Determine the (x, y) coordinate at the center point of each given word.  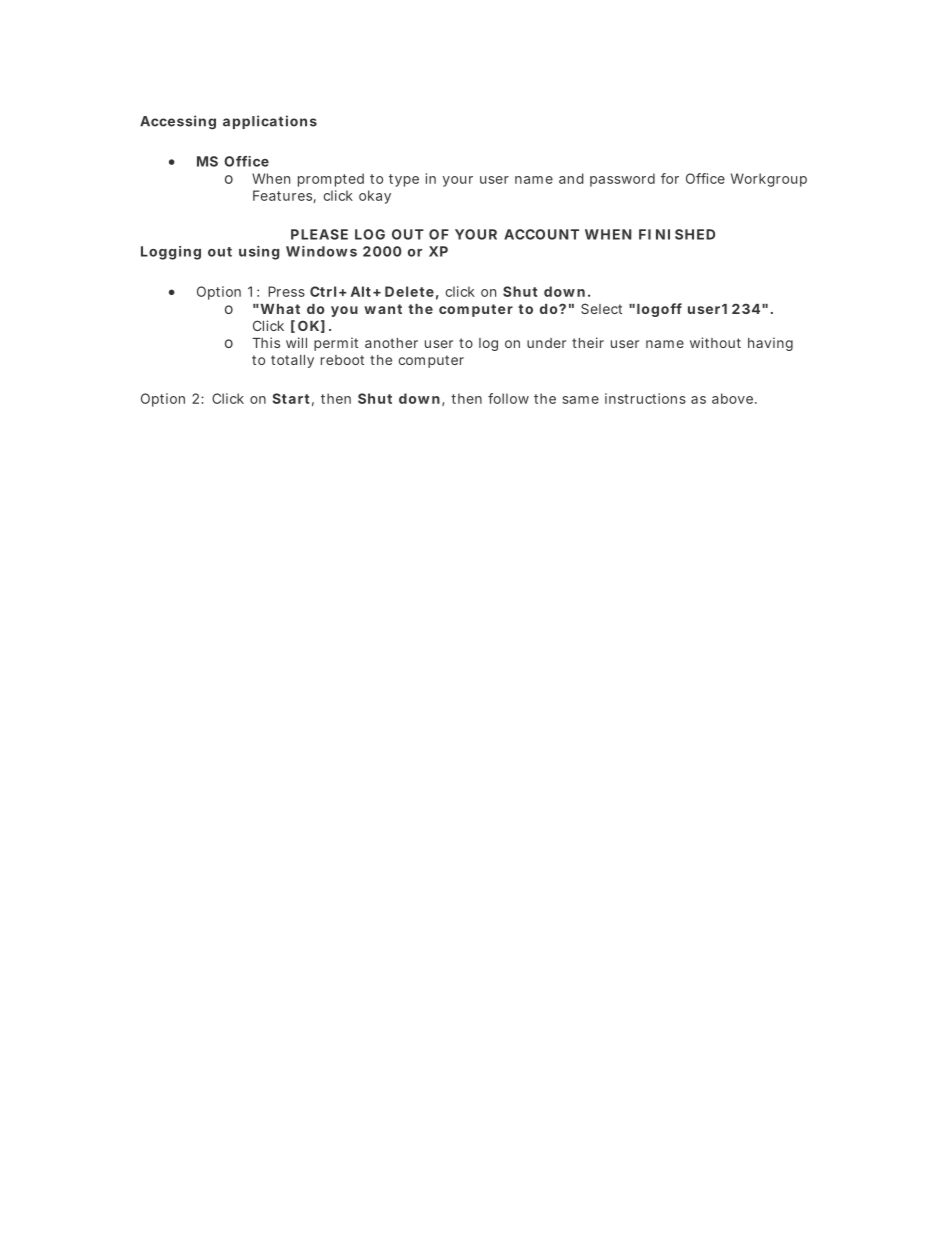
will (296, 342)
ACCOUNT (541, 234)
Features (284, 196)
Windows (321, 251)
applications (270, 122)
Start (293, 399)
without (715, 342)
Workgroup (769, 180)
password (622, 180)
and (571, 178)
